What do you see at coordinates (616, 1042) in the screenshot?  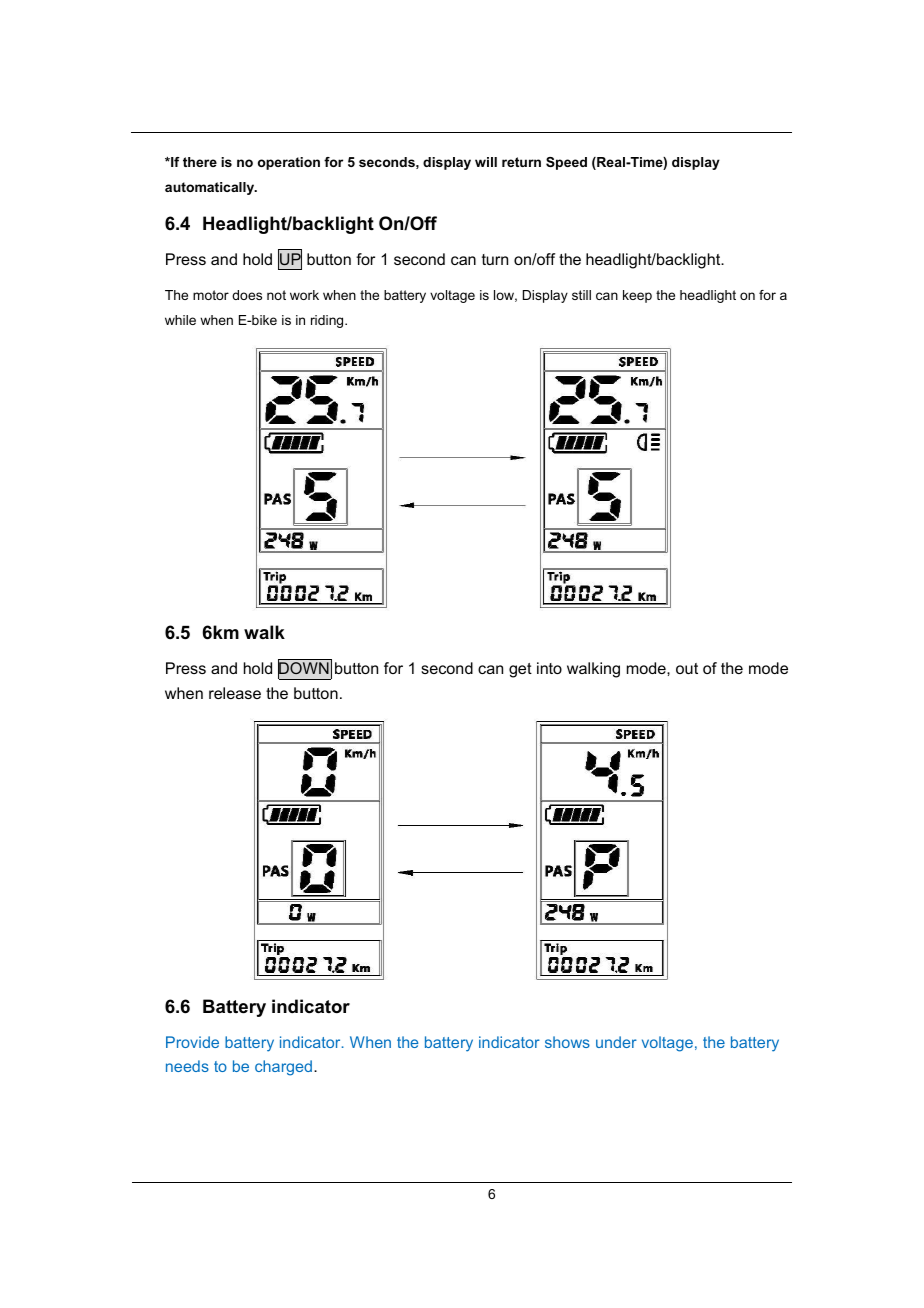 I see `under` at bounding box center [616, 1042].
